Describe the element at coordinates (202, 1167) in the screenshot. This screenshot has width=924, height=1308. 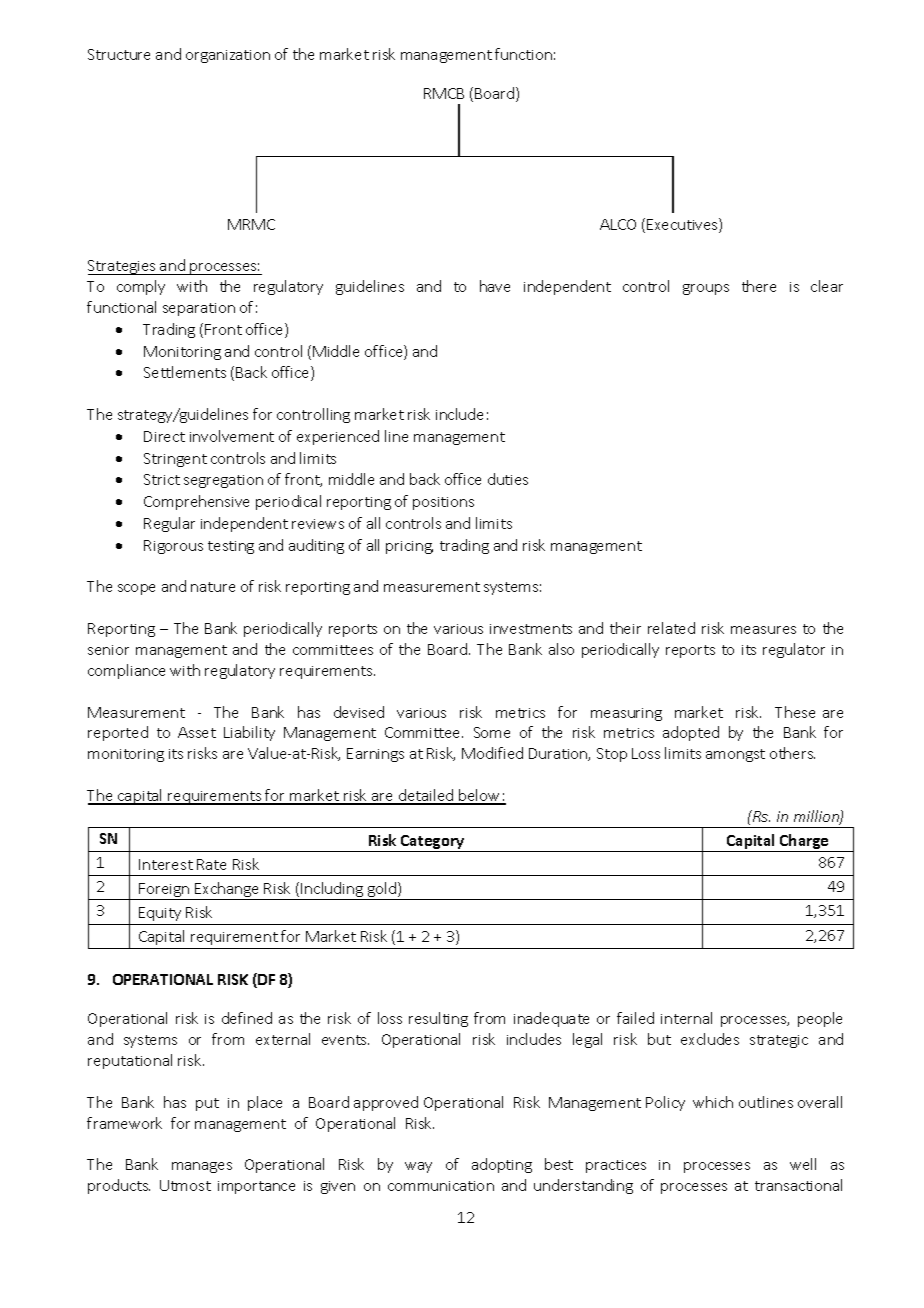
I see `manages` at that location.
